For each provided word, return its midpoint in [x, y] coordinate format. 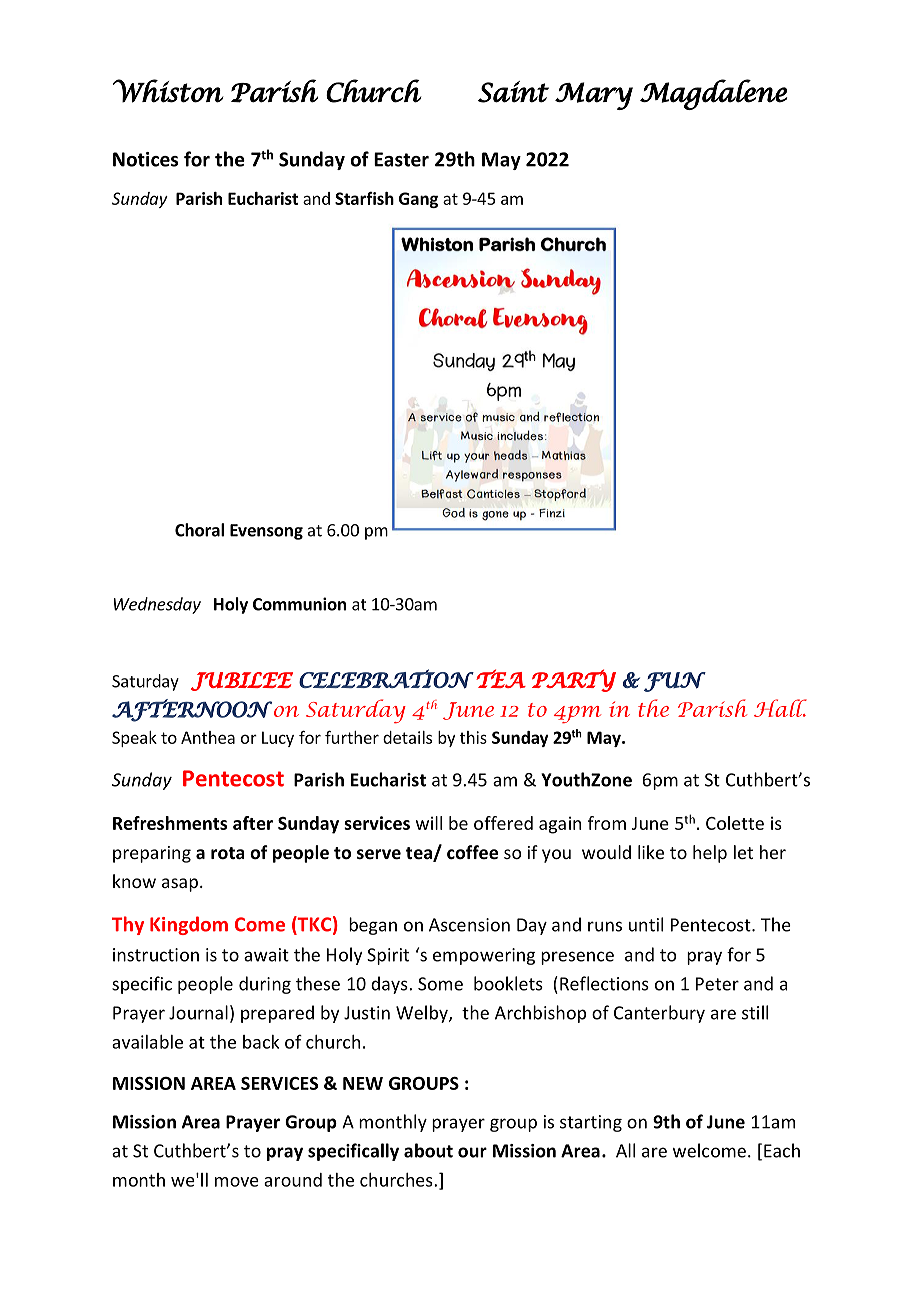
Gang [418, 200]
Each [782, 1150]
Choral [199, 530]
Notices [145, 159]
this [473, 737]
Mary [594, 96]
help [710, 854]
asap [180, 885]
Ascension [469, 925]
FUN [675, 682]
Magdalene [713, 94]
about [428, 1150]
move [237, 1182]
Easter [401, 159]
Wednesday [157, 605]
